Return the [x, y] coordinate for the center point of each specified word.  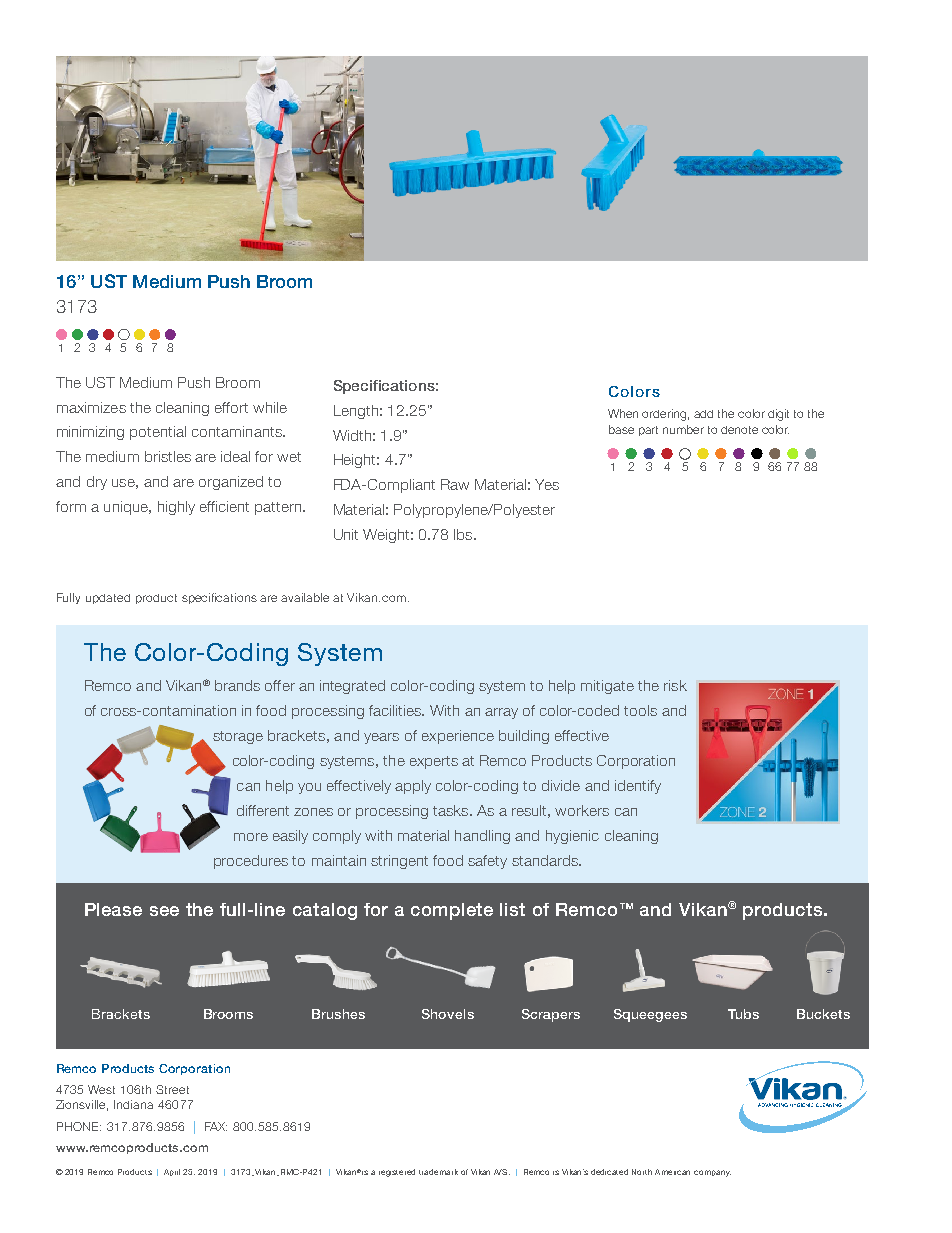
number [683, 429]
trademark [438, 1172]
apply [413, 787]
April [172, 1172]
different [263, 810]
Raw [455, 484]
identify [638, 787]
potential [158, 433]
